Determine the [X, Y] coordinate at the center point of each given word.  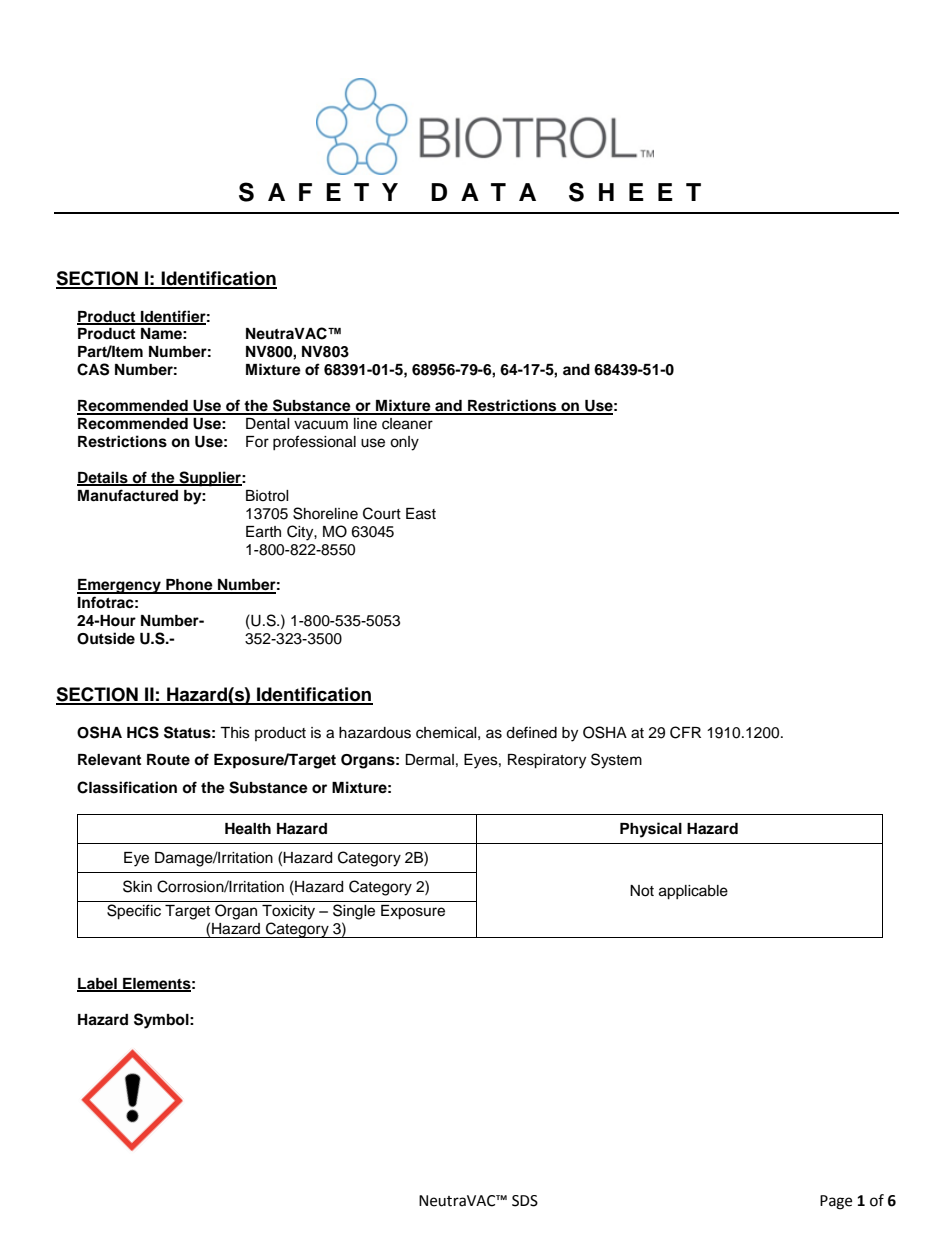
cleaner [407, 424]
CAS [93, 369]
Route [168, 760]
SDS [525, 1201]
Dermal [429, 760]
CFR [685, 732]
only [404, 443]
